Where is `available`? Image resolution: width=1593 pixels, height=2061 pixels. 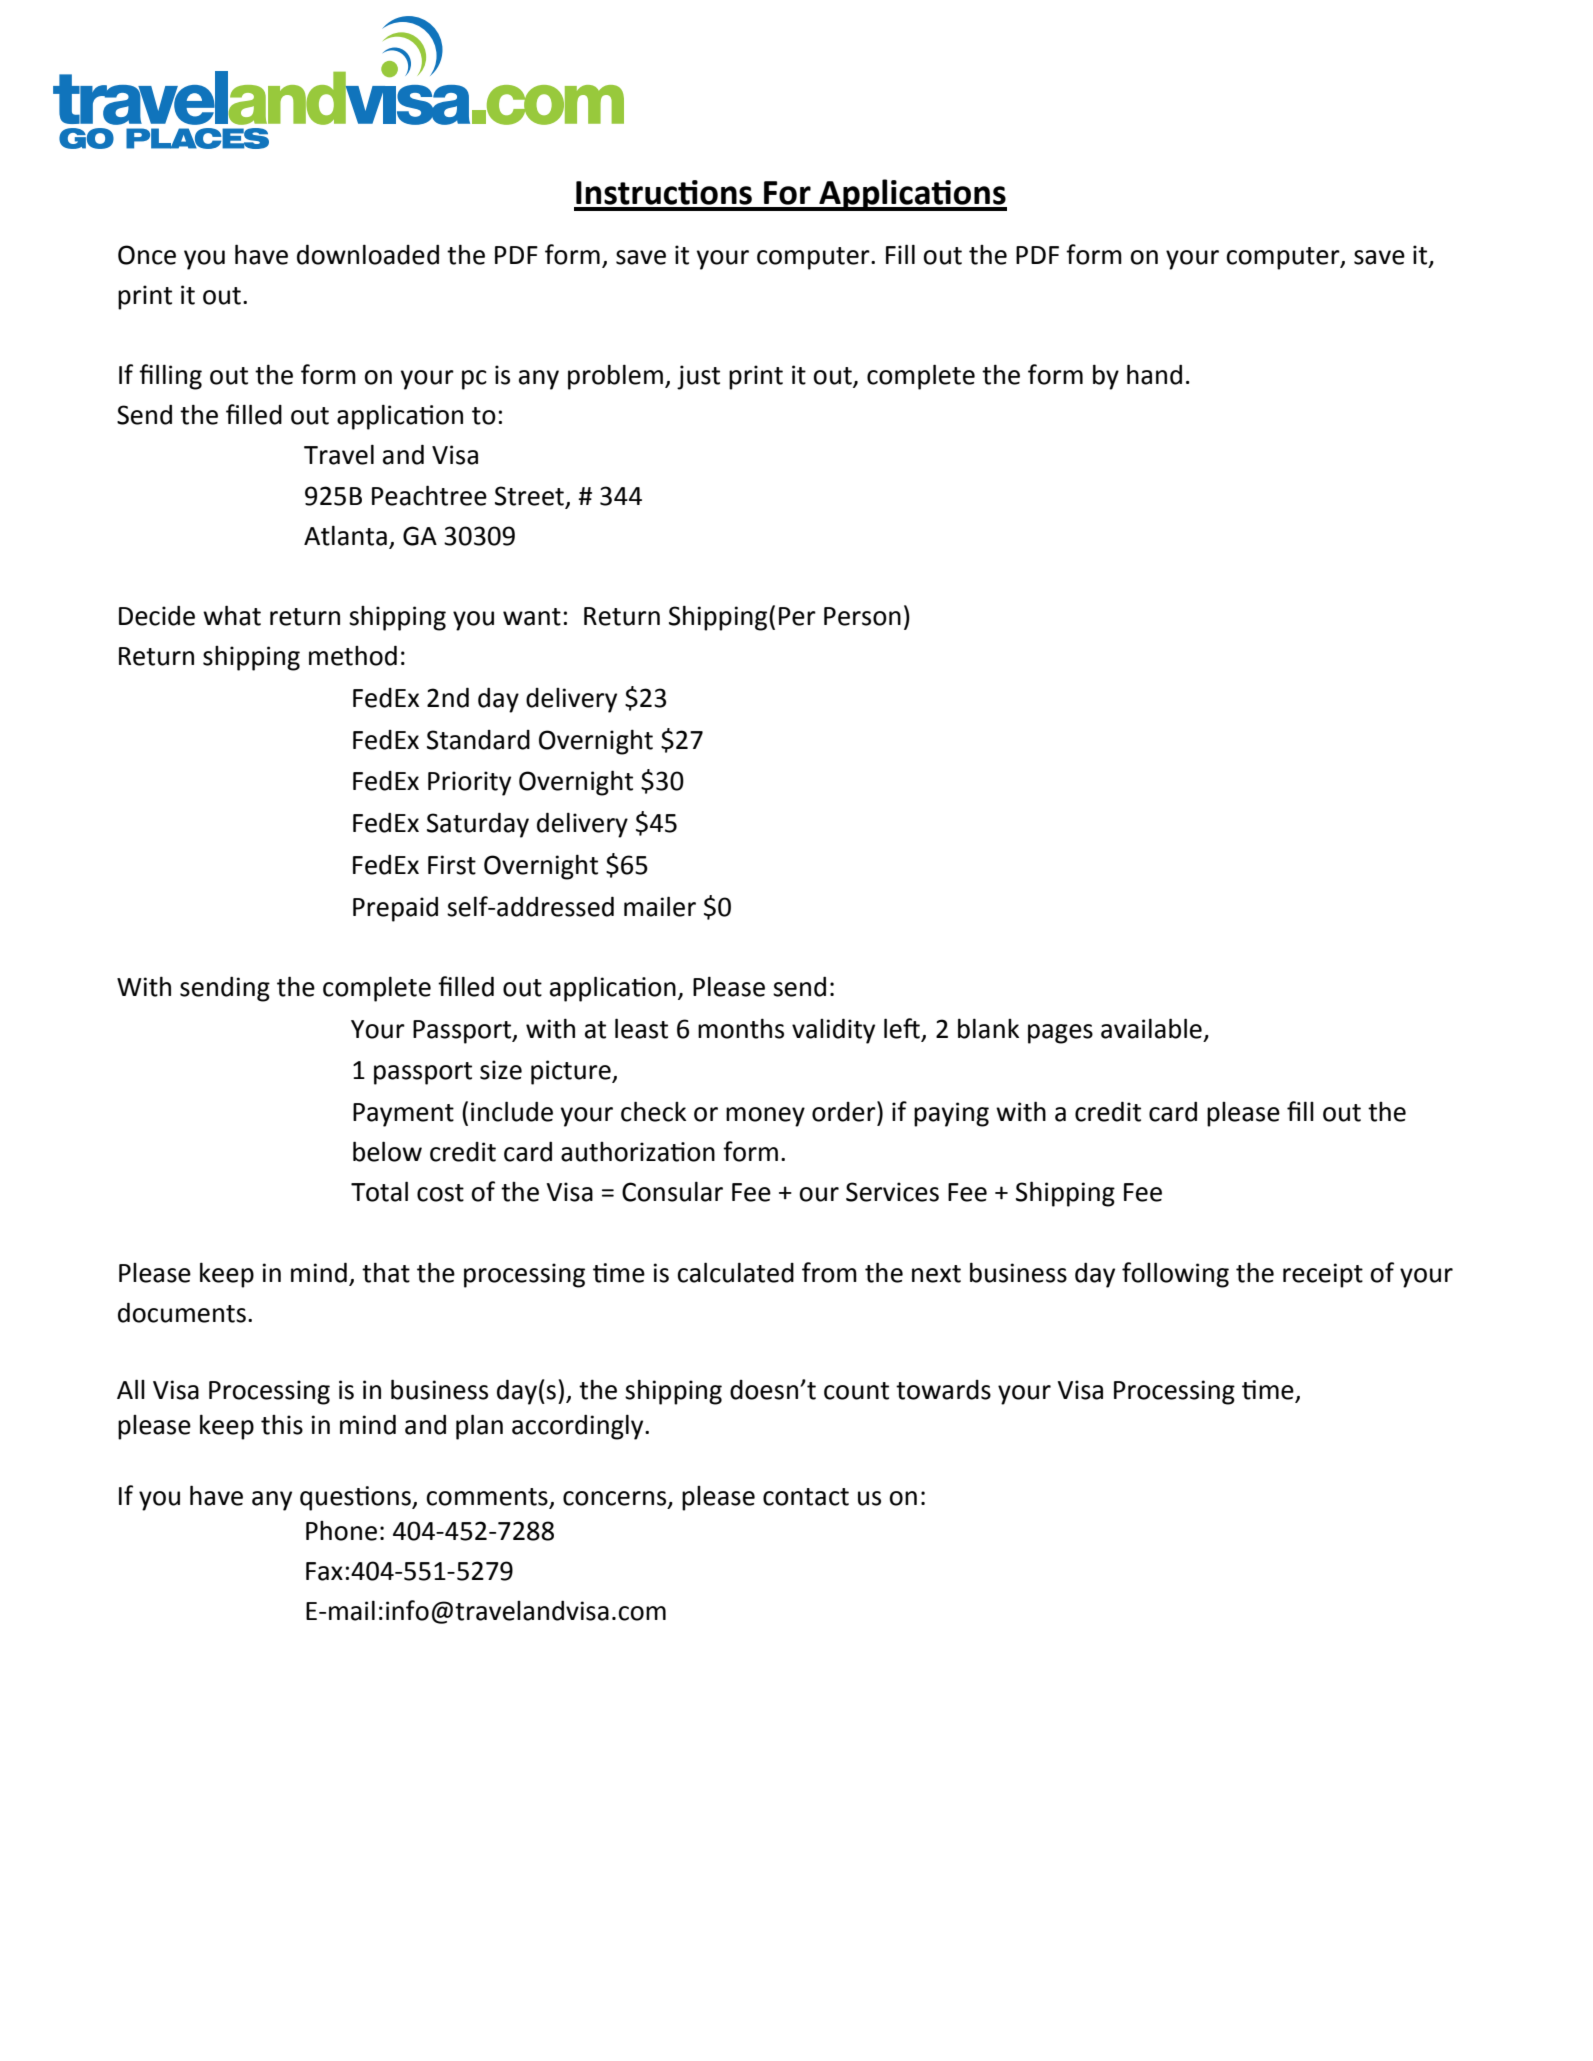 available is located at coordinates (1151, 1028).
